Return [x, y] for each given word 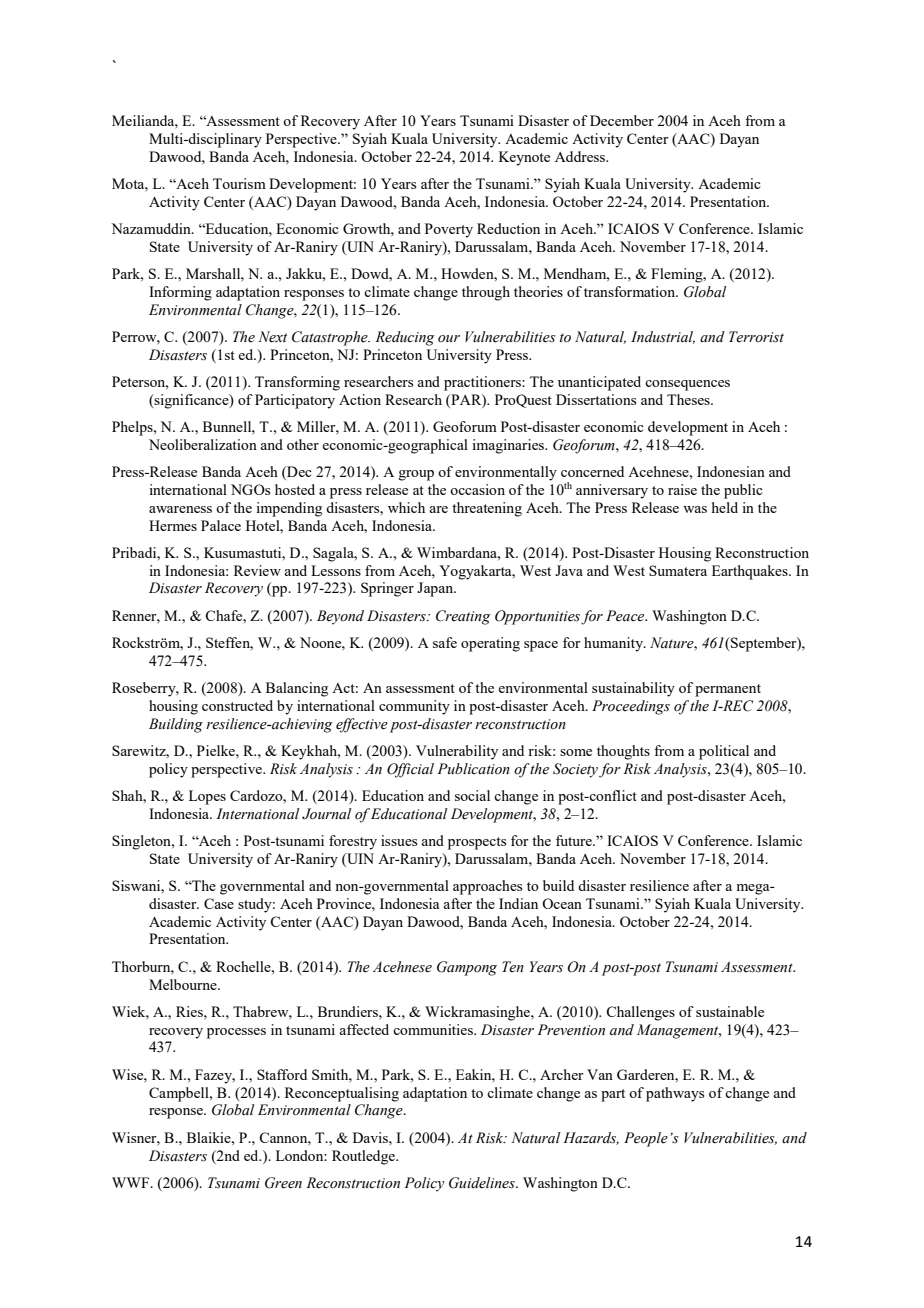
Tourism [239, 183]
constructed [237, 705]
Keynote [524, 158]
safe [445, 642]
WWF [132, 1182]
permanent [728, 690]
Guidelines [483, 1183]
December [622, 120]
